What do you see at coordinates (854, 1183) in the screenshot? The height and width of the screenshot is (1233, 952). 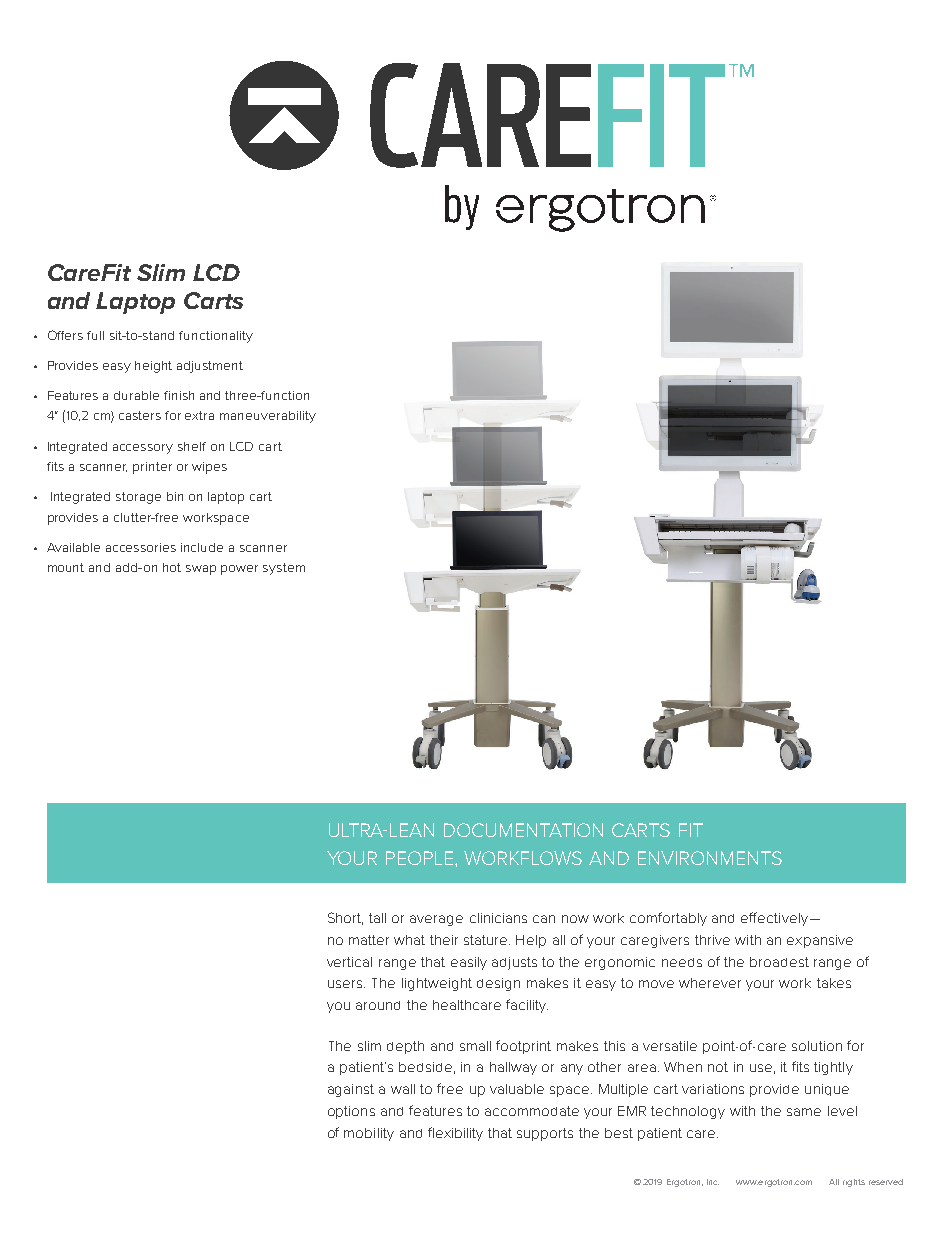 I see `rights` at bounding box center [854, 1183].
